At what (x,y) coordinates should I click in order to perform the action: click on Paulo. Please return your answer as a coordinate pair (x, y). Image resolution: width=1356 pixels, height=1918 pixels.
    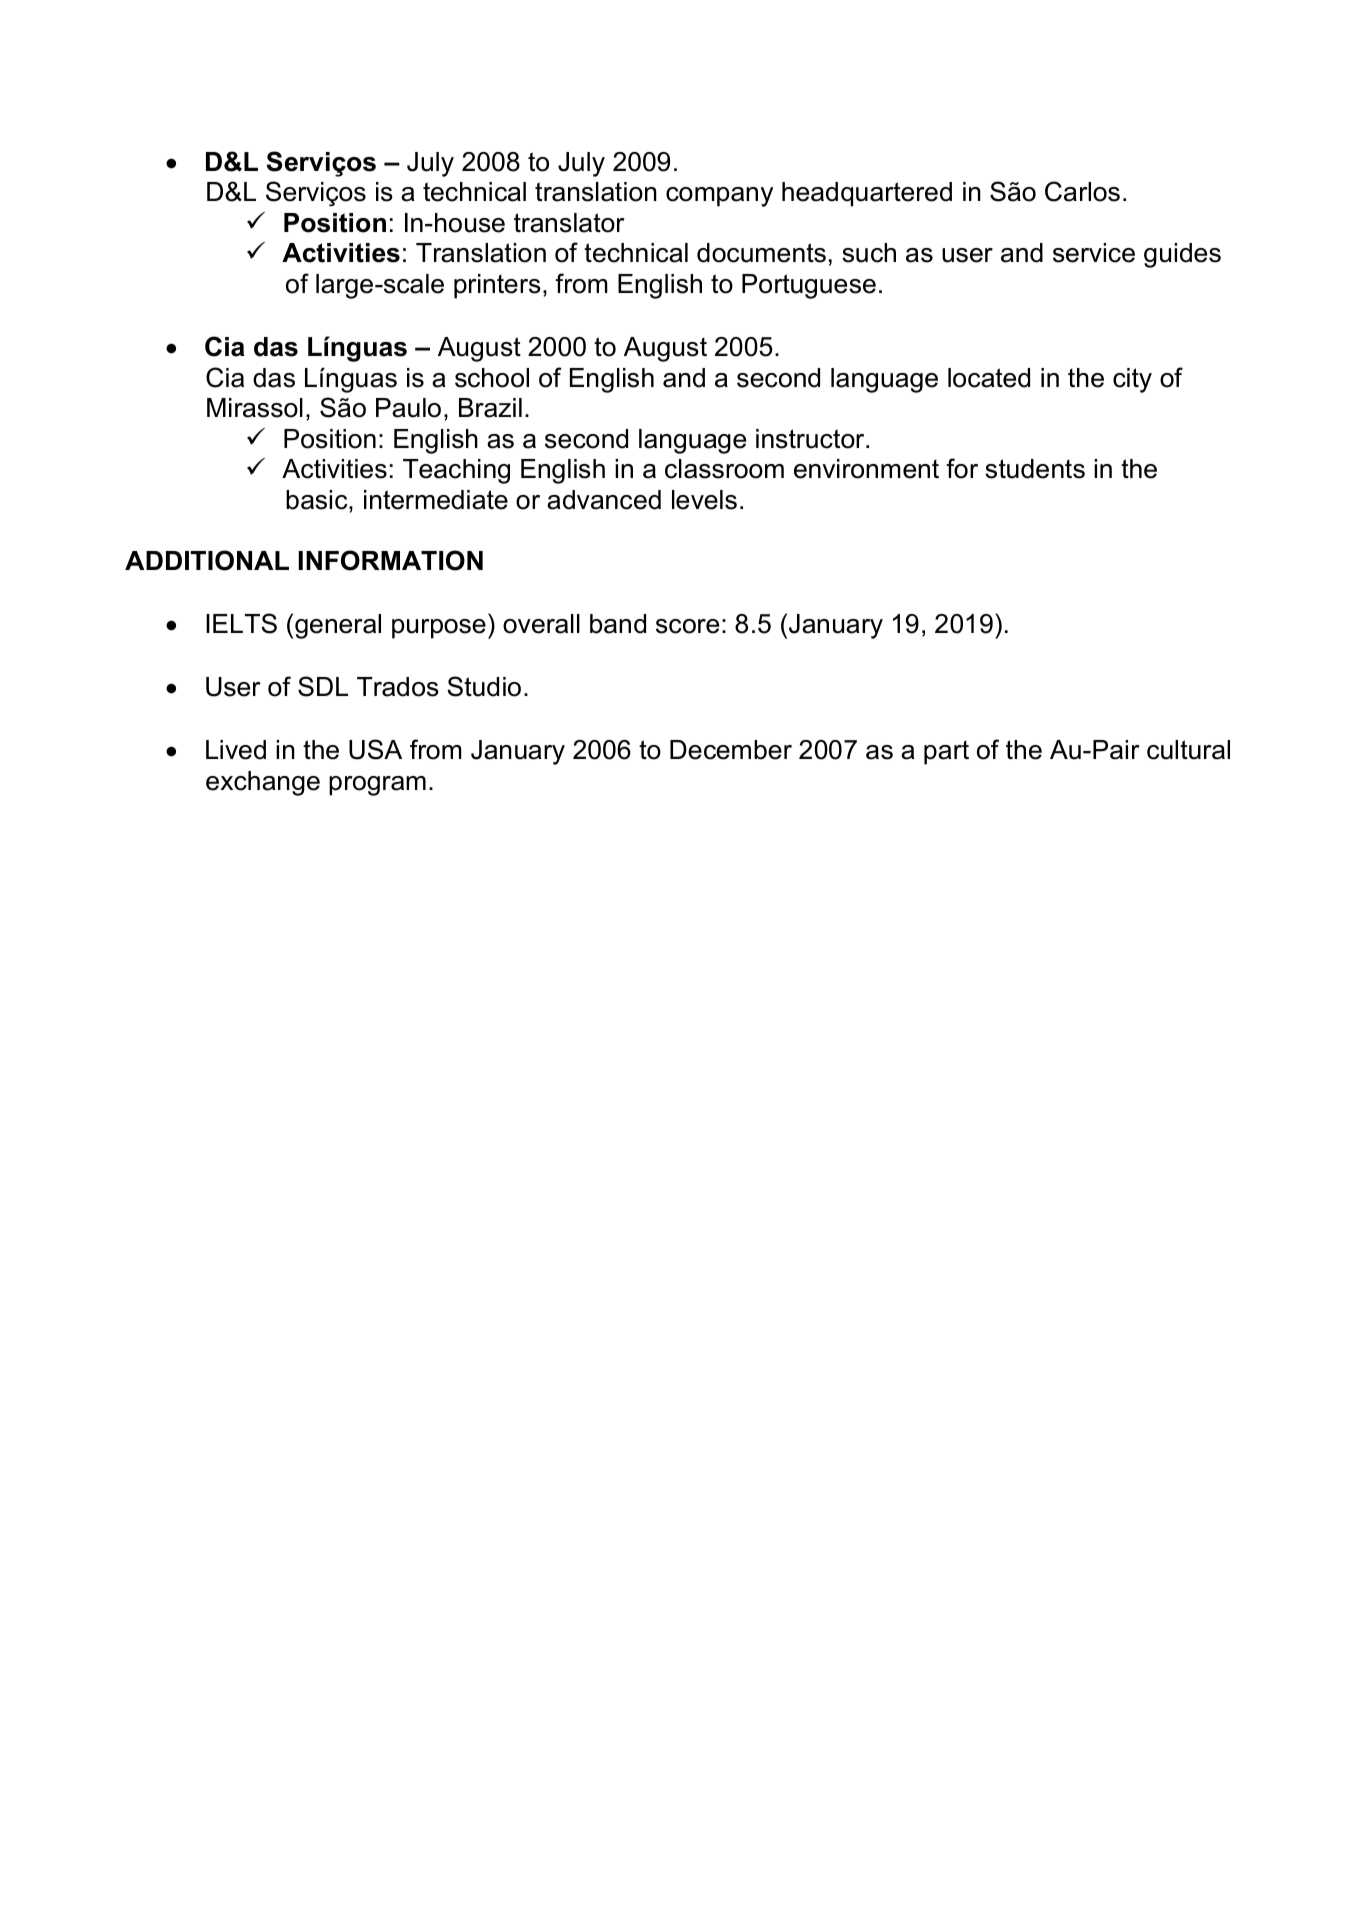
    Looking at the image, I should click on (408, 408).
